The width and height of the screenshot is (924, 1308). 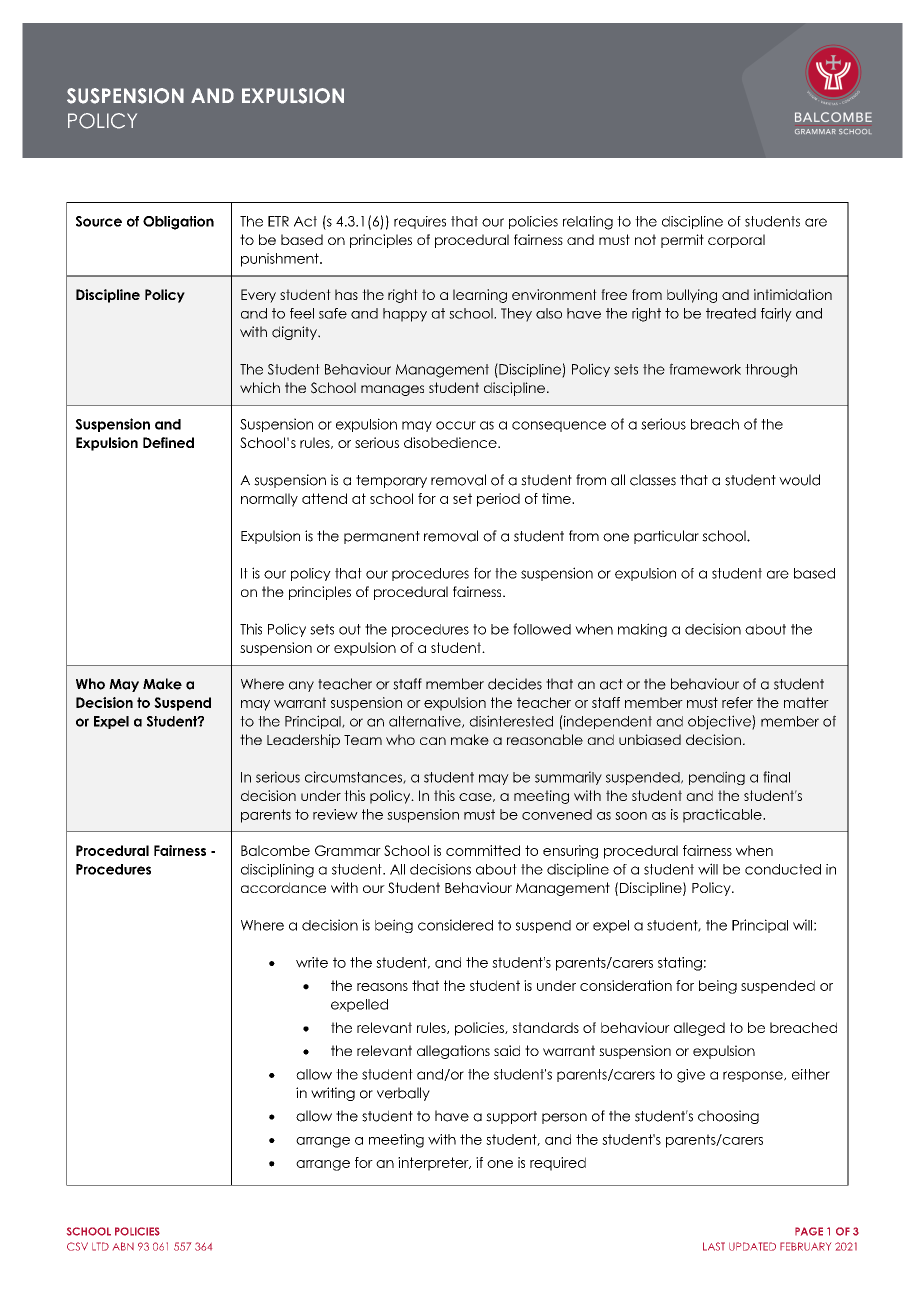 I want to click on LAST, so click(x=714, y=1246).
